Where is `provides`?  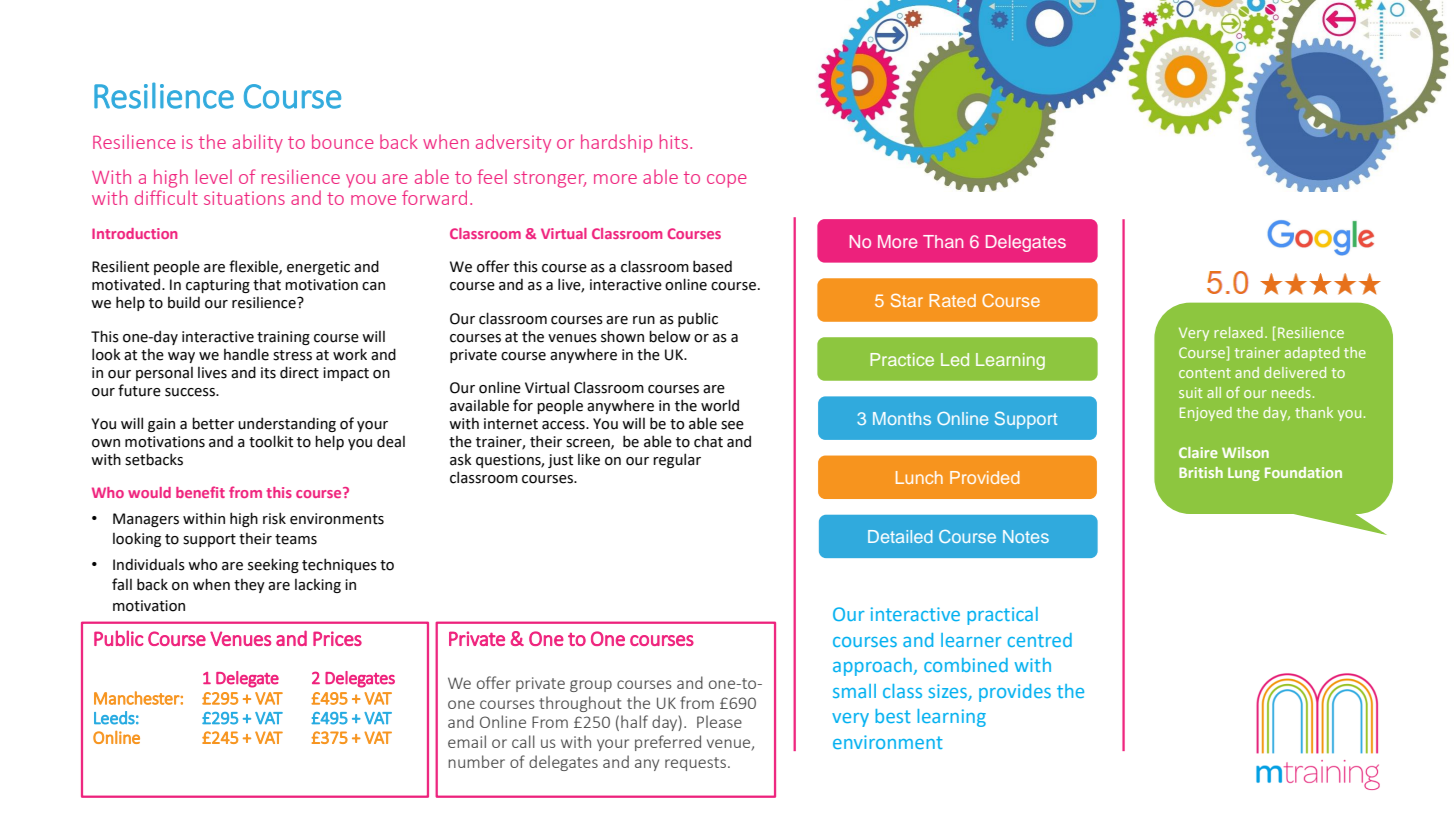 provides is located at coordinates (1015, 693).
